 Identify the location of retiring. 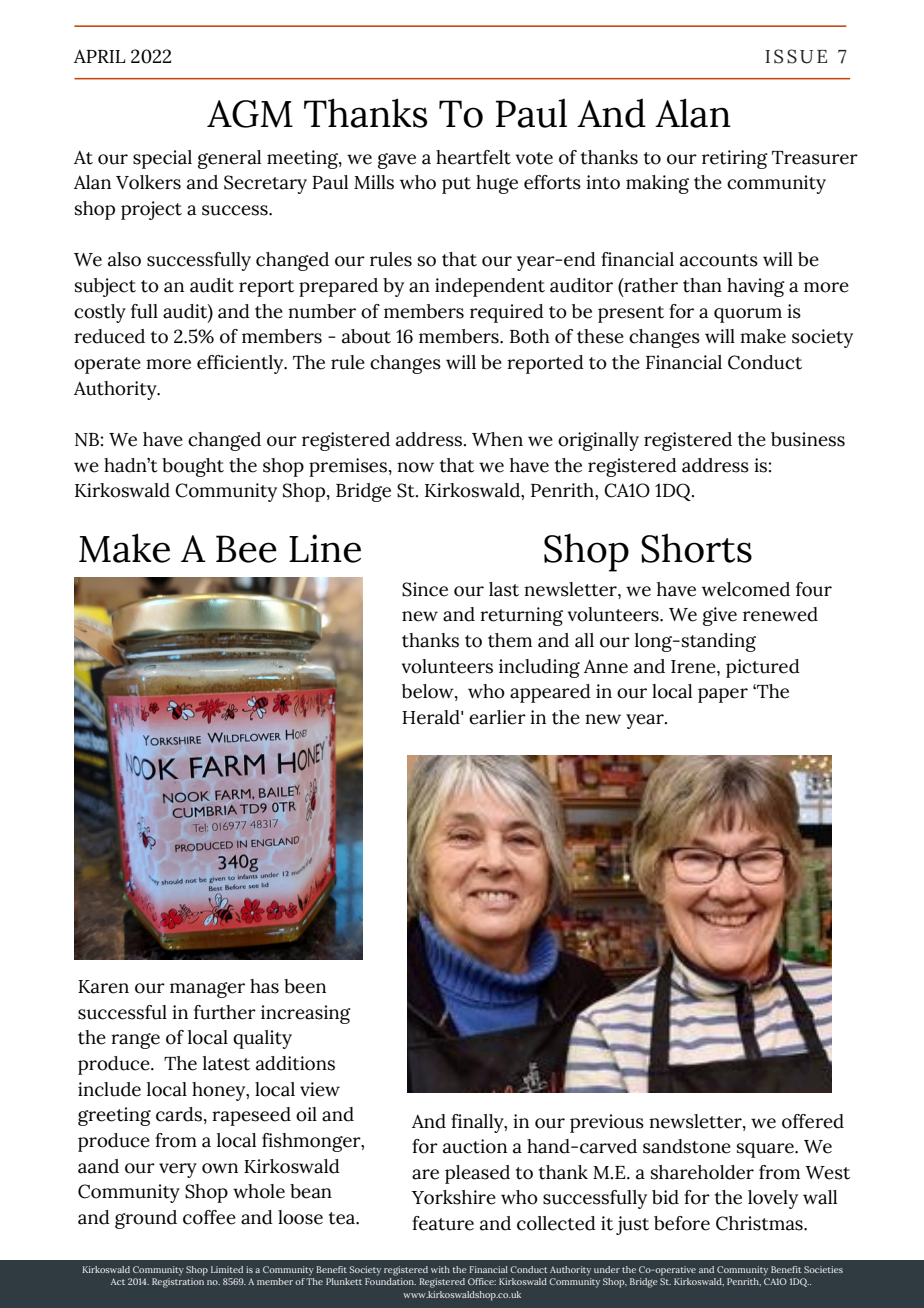
(735, 159).
